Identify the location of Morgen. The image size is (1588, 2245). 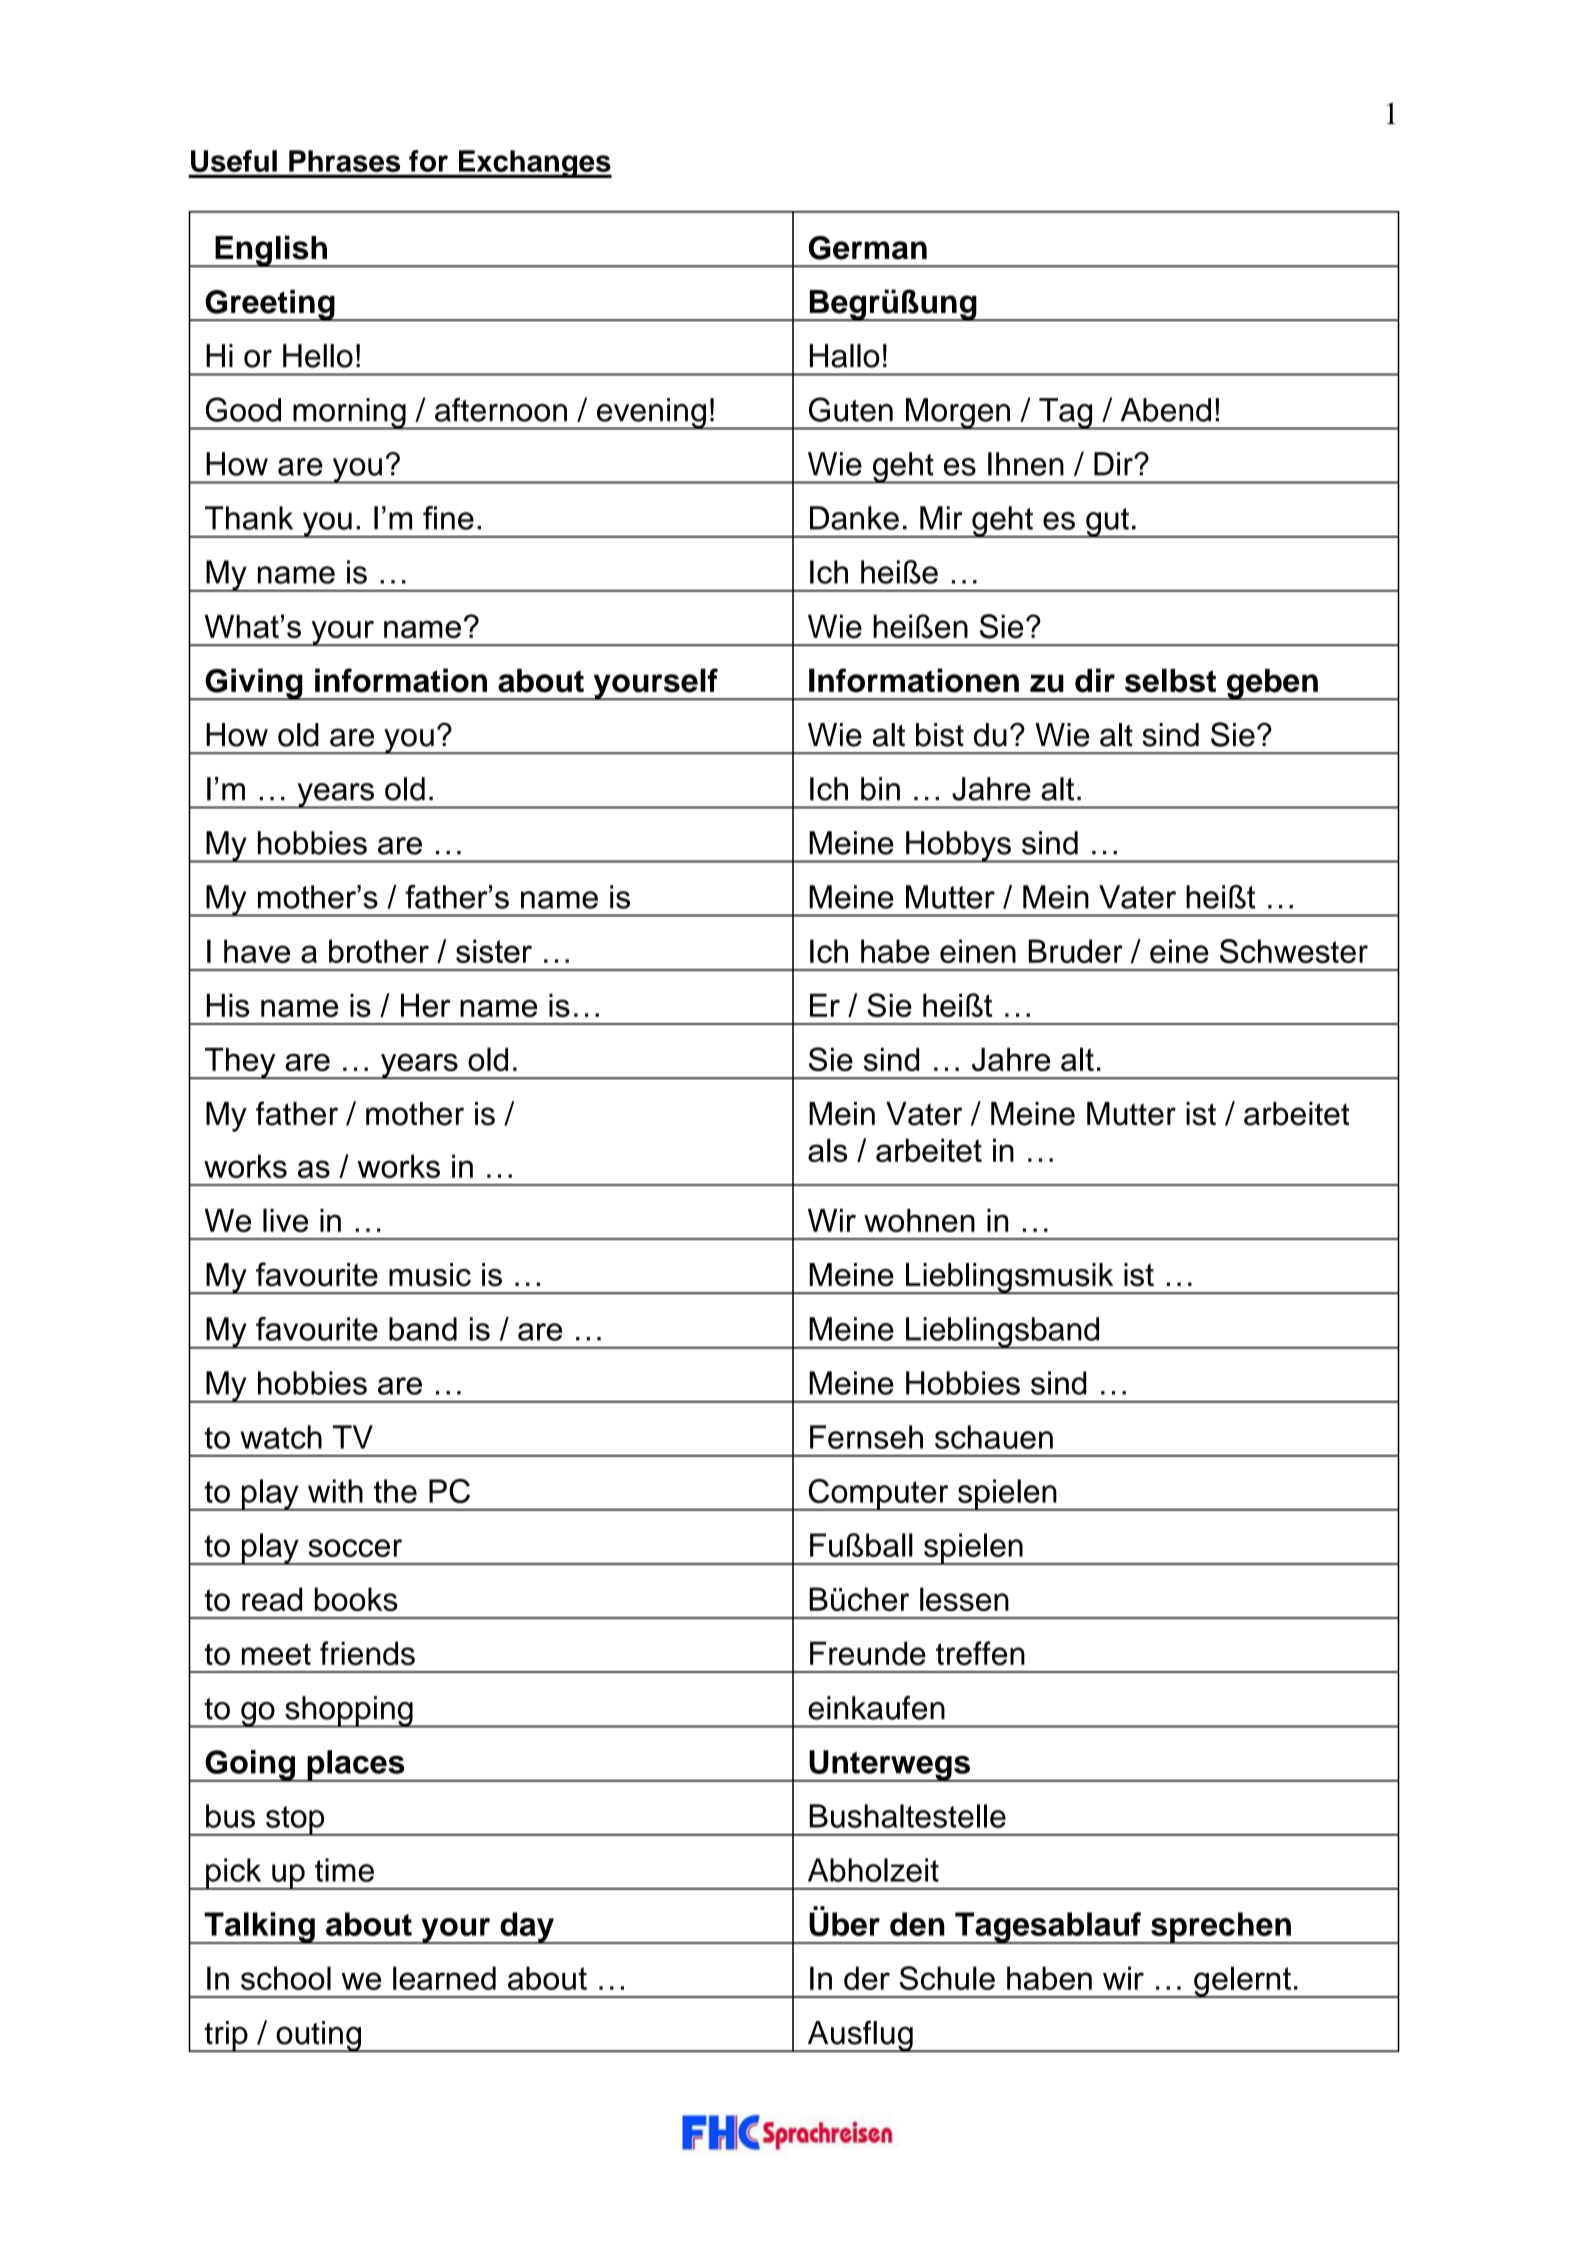
(958, 414).
